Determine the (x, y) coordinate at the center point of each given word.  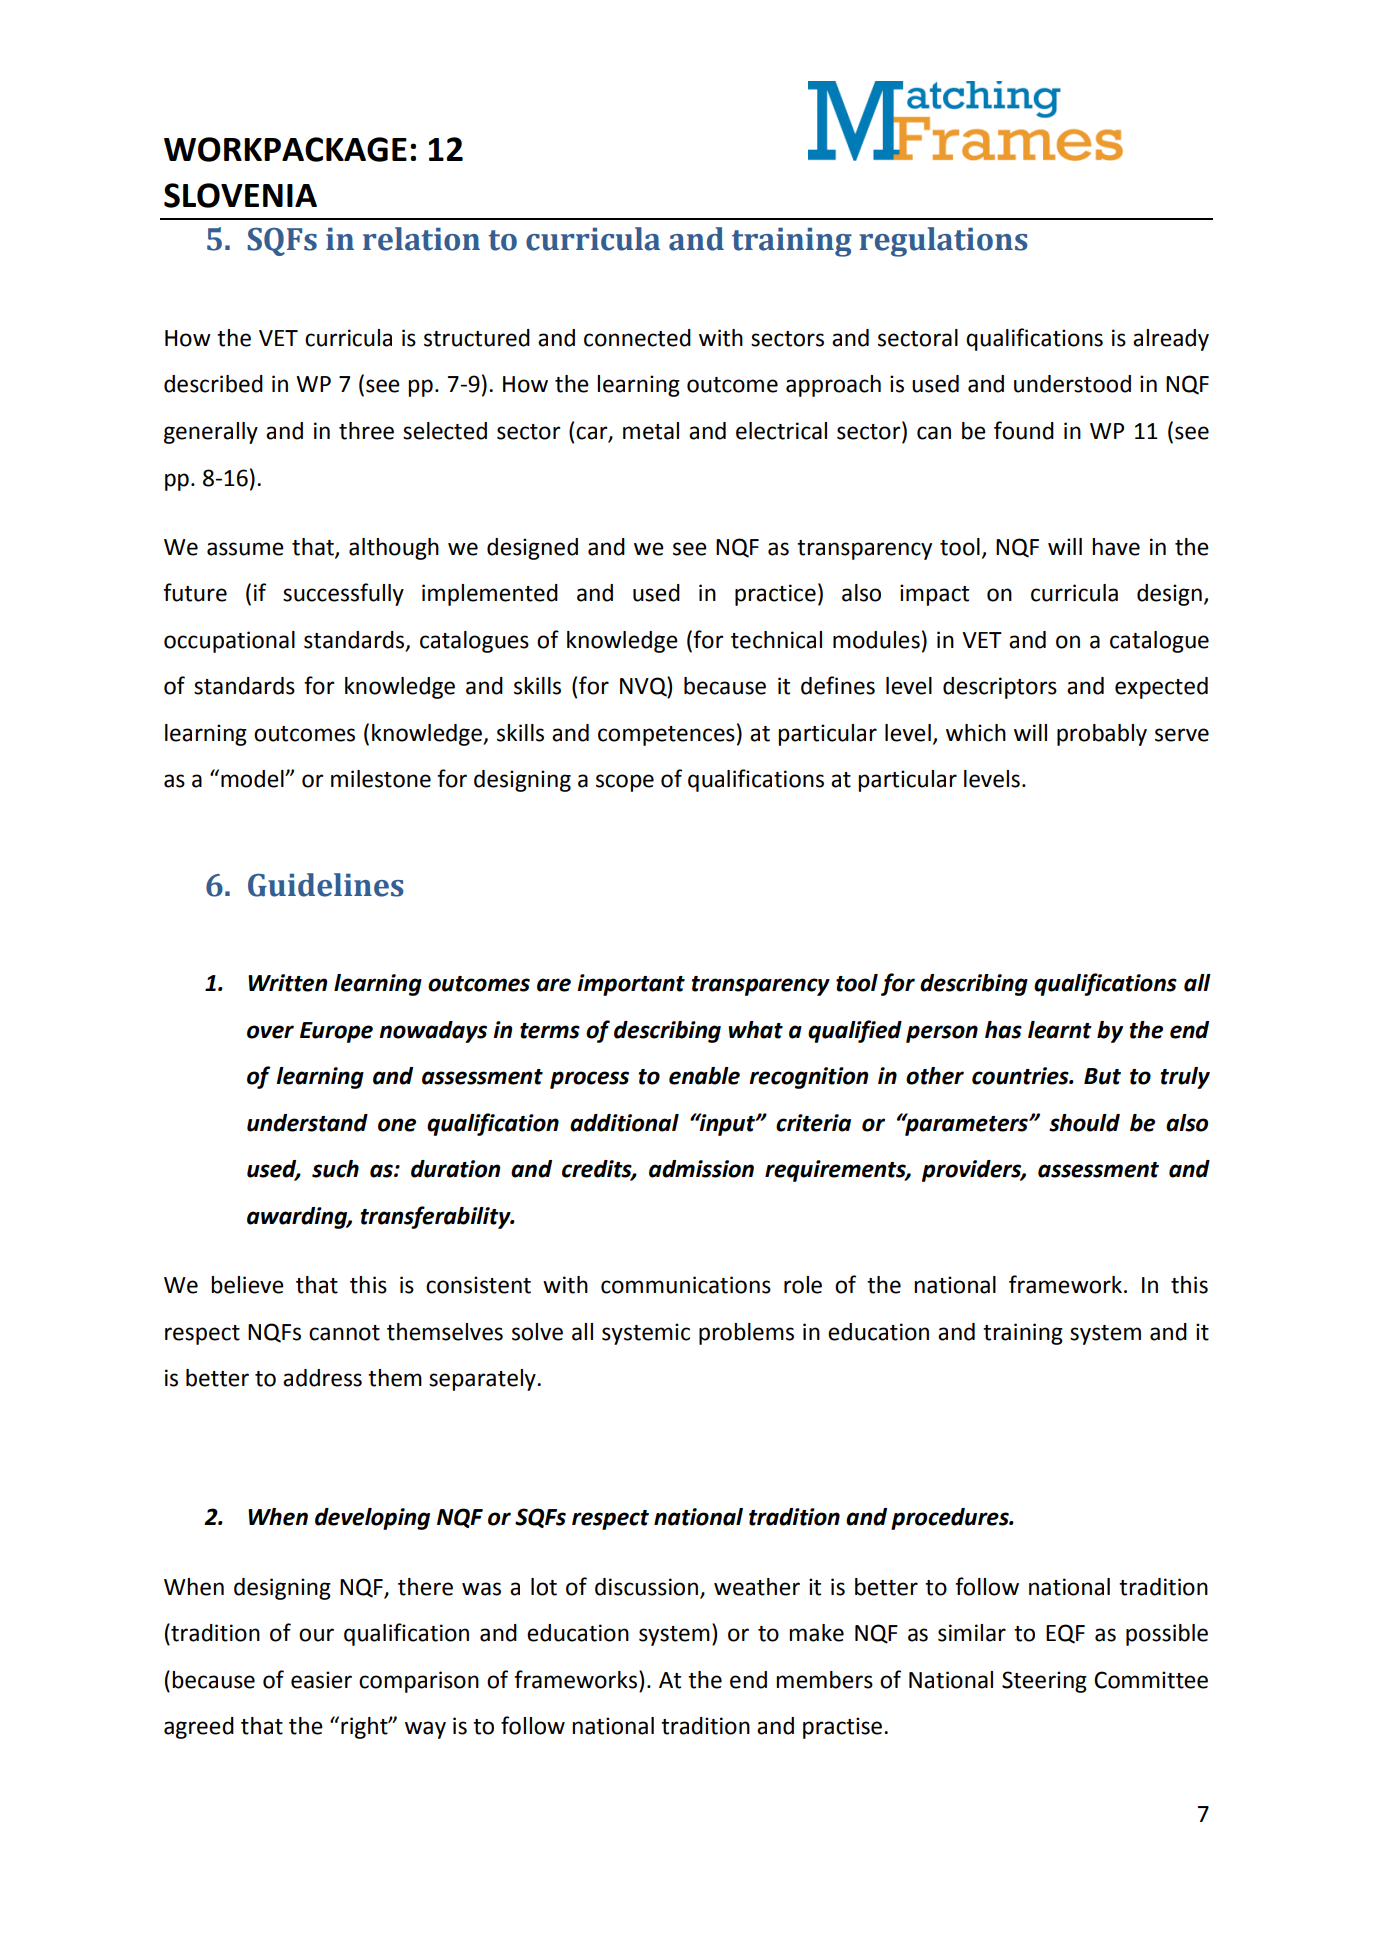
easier (321, 1680)
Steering (1044, 1682)
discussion (646, 1587)
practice (775, 595)
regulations (943, 242)
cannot (344, 1333)
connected (637, 338)
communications (686, 1285)
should (1084, 1123)
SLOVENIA (240, 195)
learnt (1060, 1030)
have (1116, 547)
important (631, 985)
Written (287, 983)
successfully (343, 594)
